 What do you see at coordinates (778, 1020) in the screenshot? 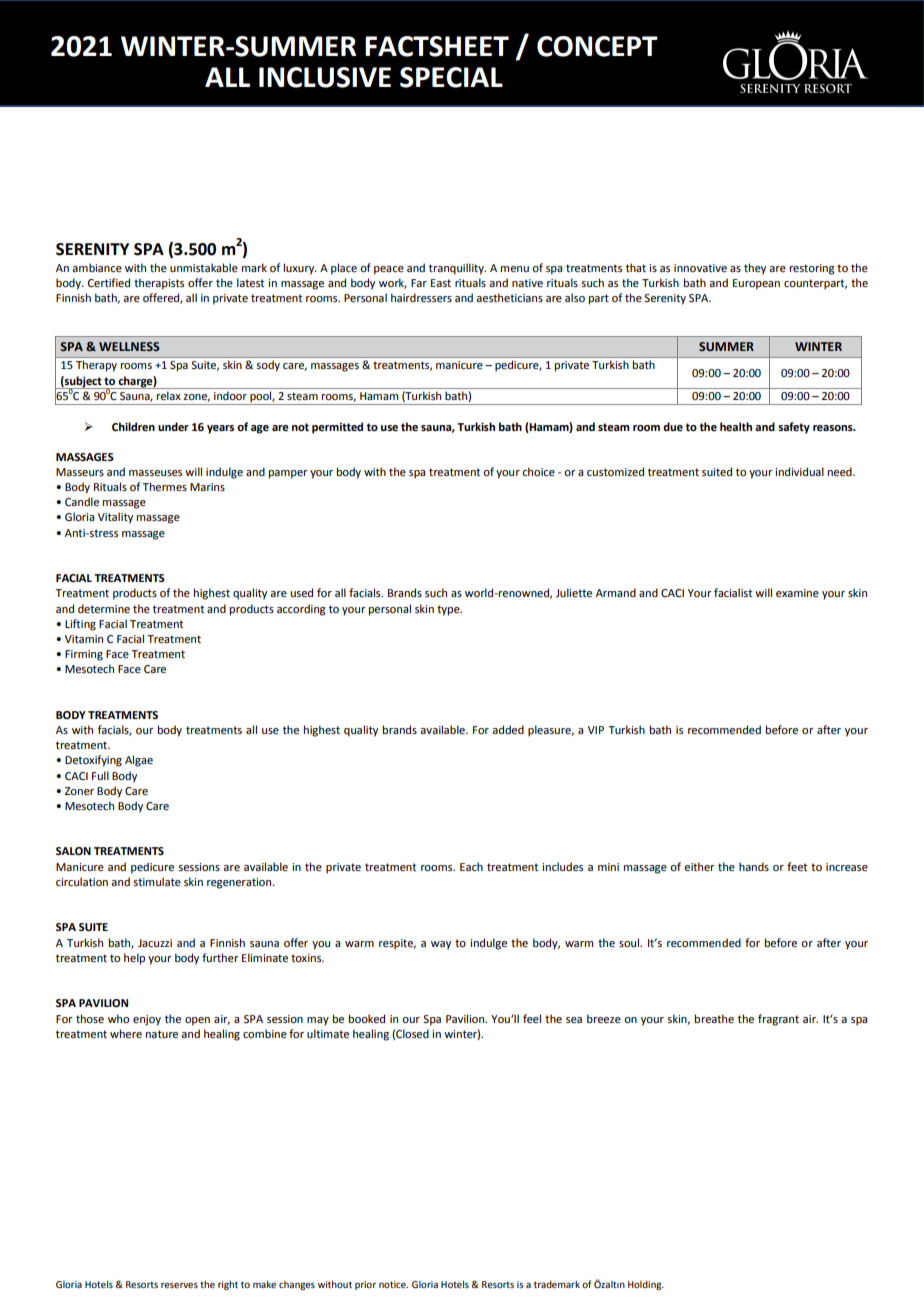
I see `fragrant` at bounding box center [778, 1020].
